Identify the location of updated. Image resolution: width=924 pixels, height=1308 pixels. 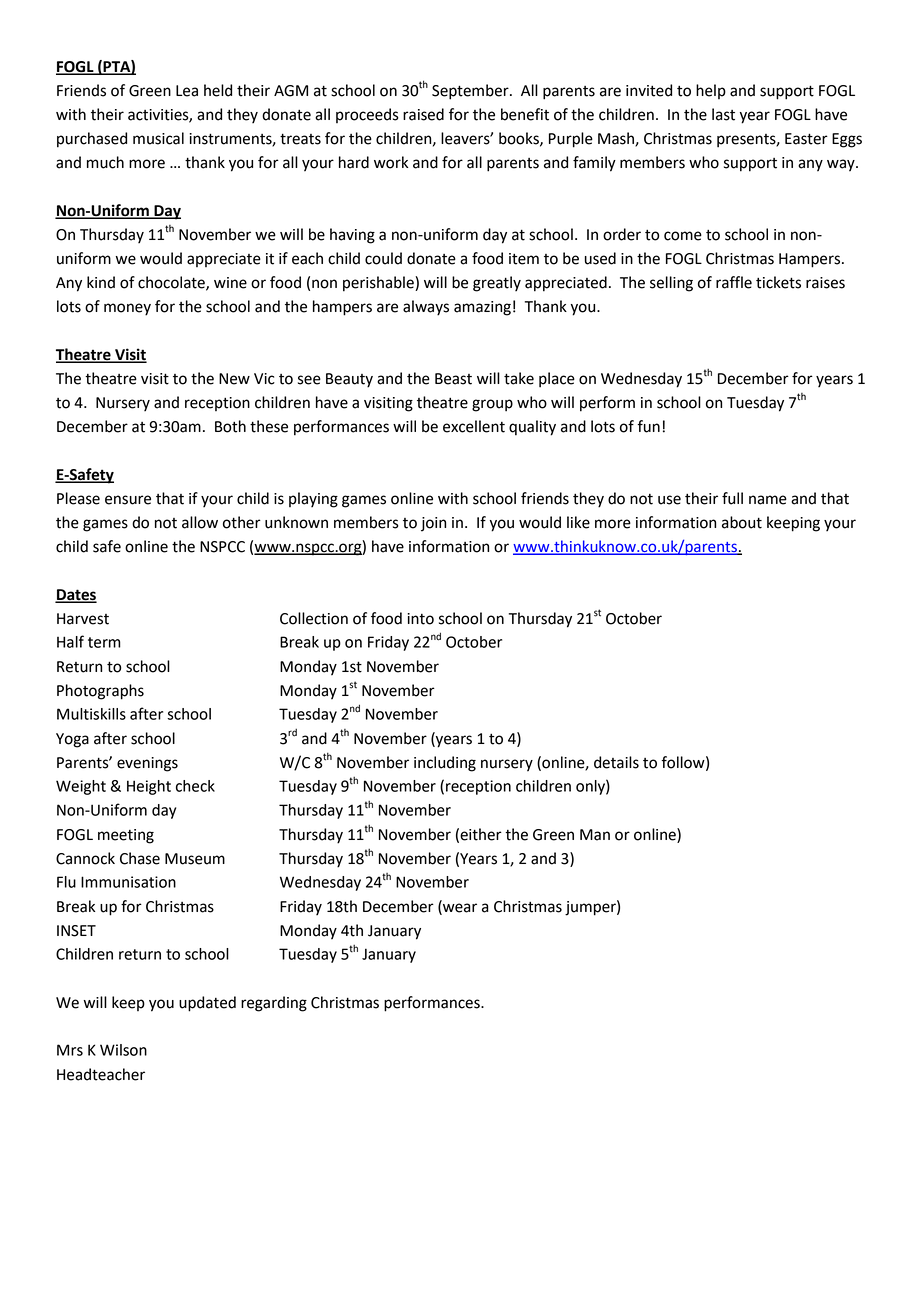
(207, 1004).
